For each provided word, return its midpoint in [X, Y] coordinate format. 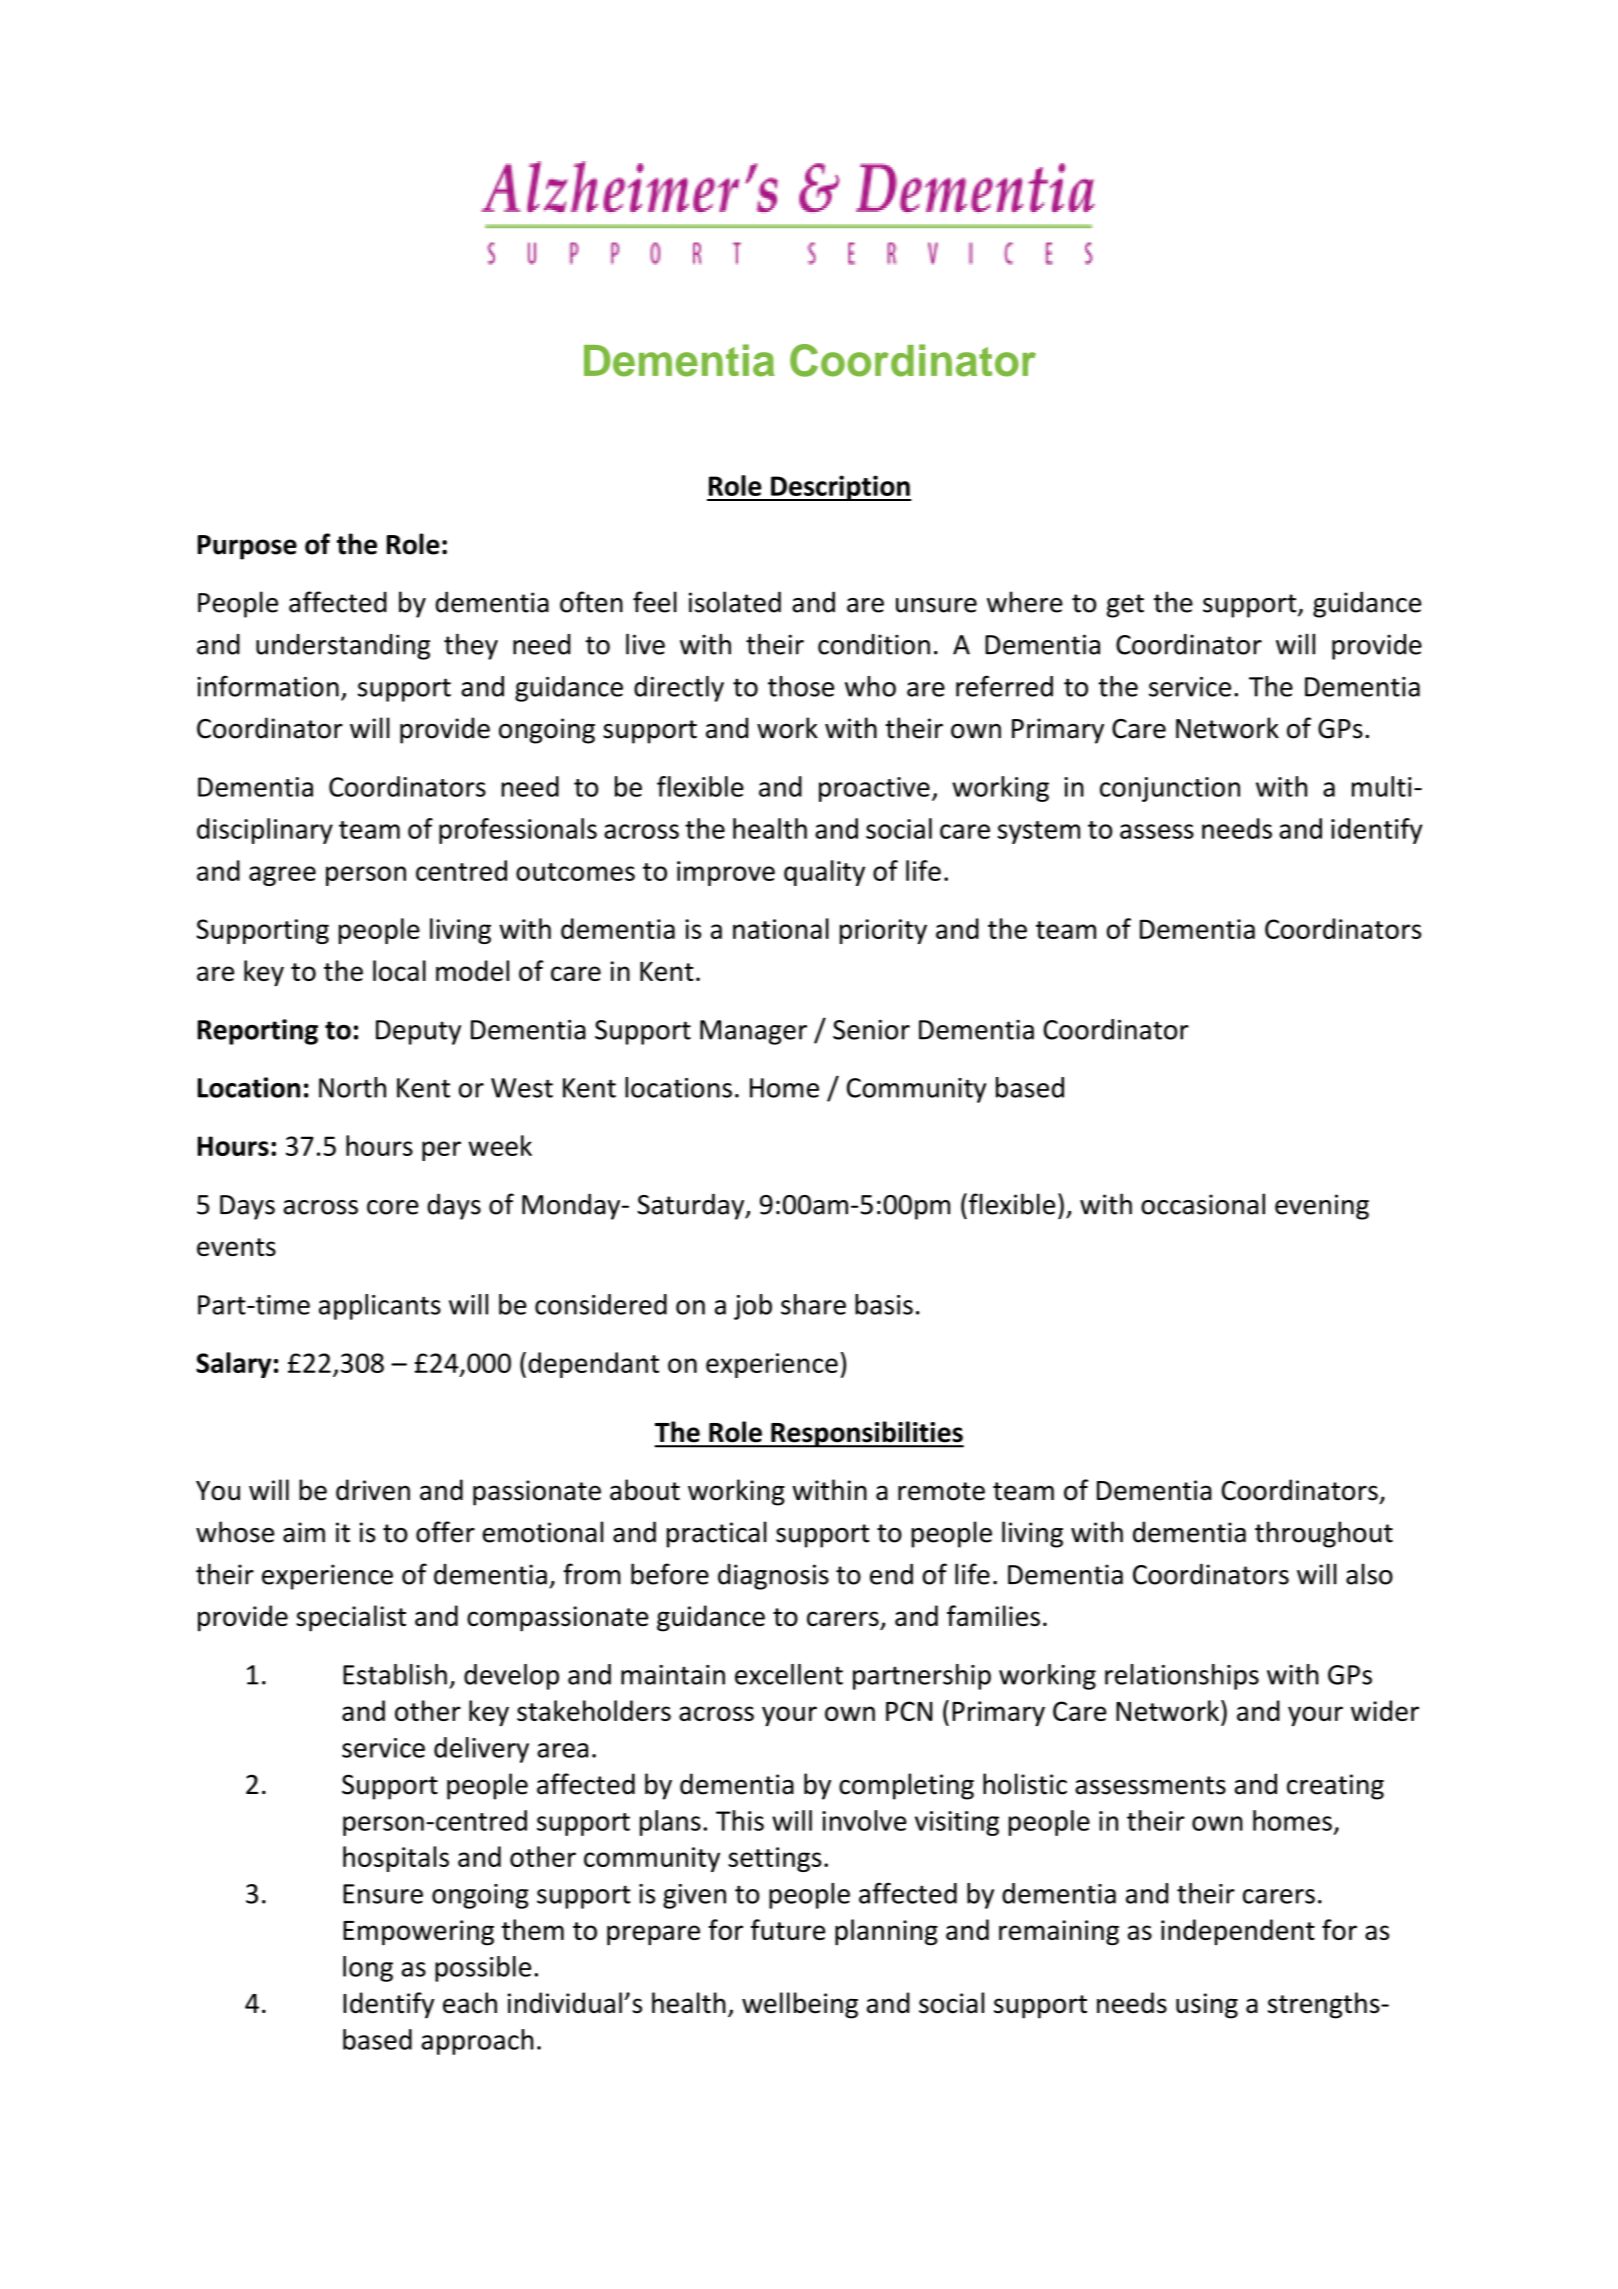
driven [373, 1490]
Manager [753, 1032]
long [368, 1969]
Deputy [418, 1032]
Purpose [247, 547]
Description [840, 488]
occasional [1203, 1204]
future [788, 1929]
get [1125, 606]
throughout [1324, 1534]
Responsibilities [866, 1434]
